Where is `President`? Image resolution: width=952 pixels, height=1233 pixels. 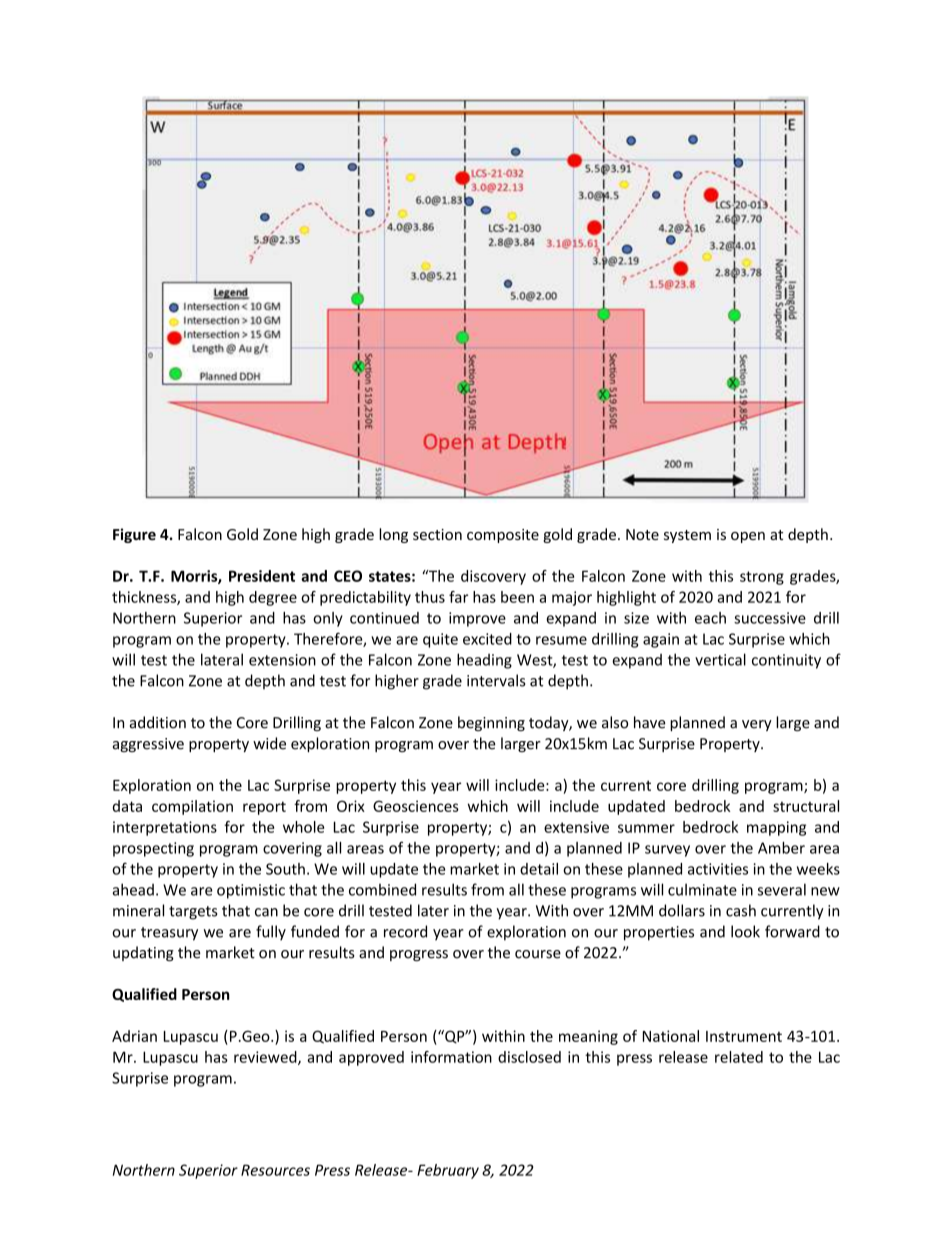
President is located at coordinates (262, 576).
